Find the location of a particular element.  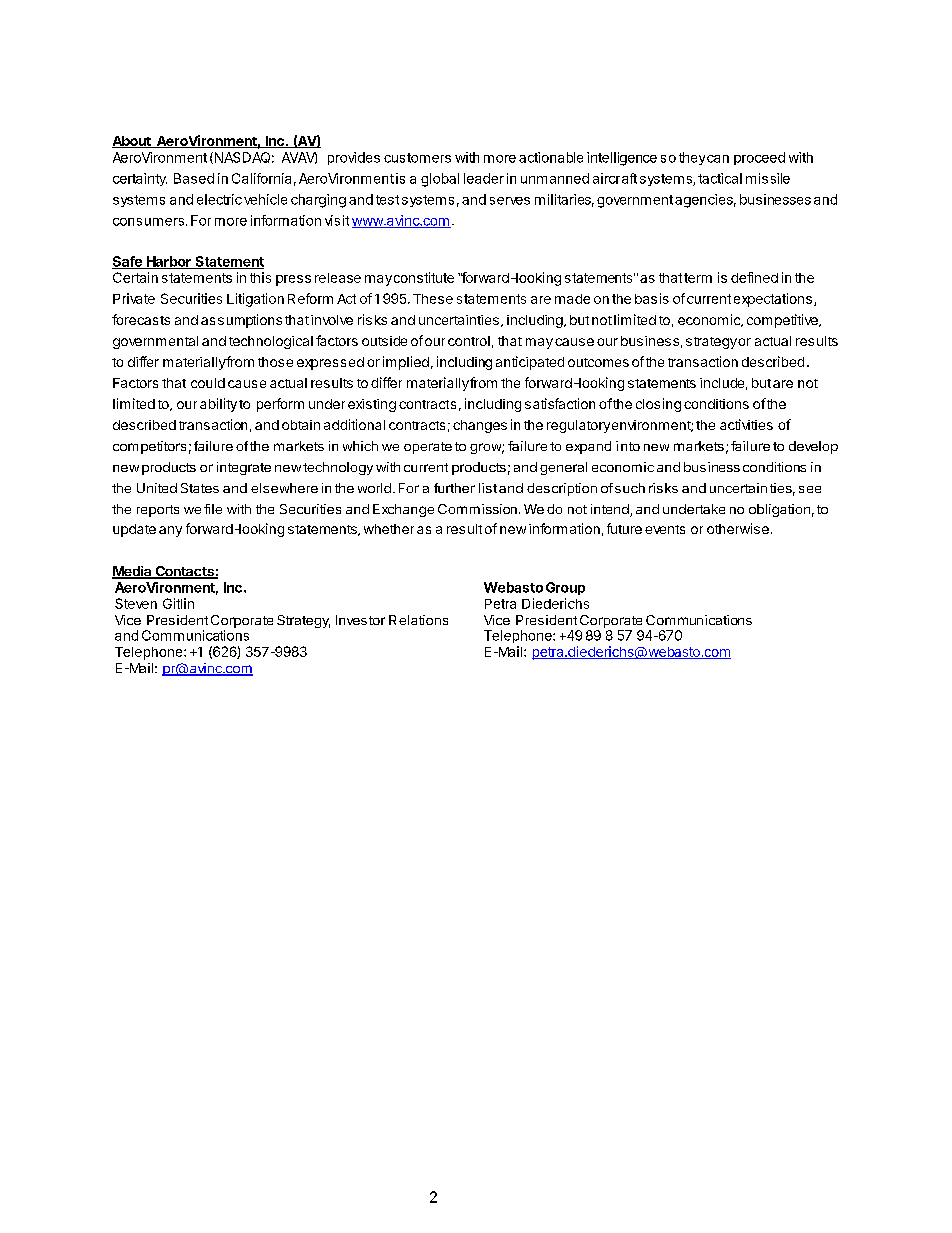

can is located at coordinates (718, 159).
